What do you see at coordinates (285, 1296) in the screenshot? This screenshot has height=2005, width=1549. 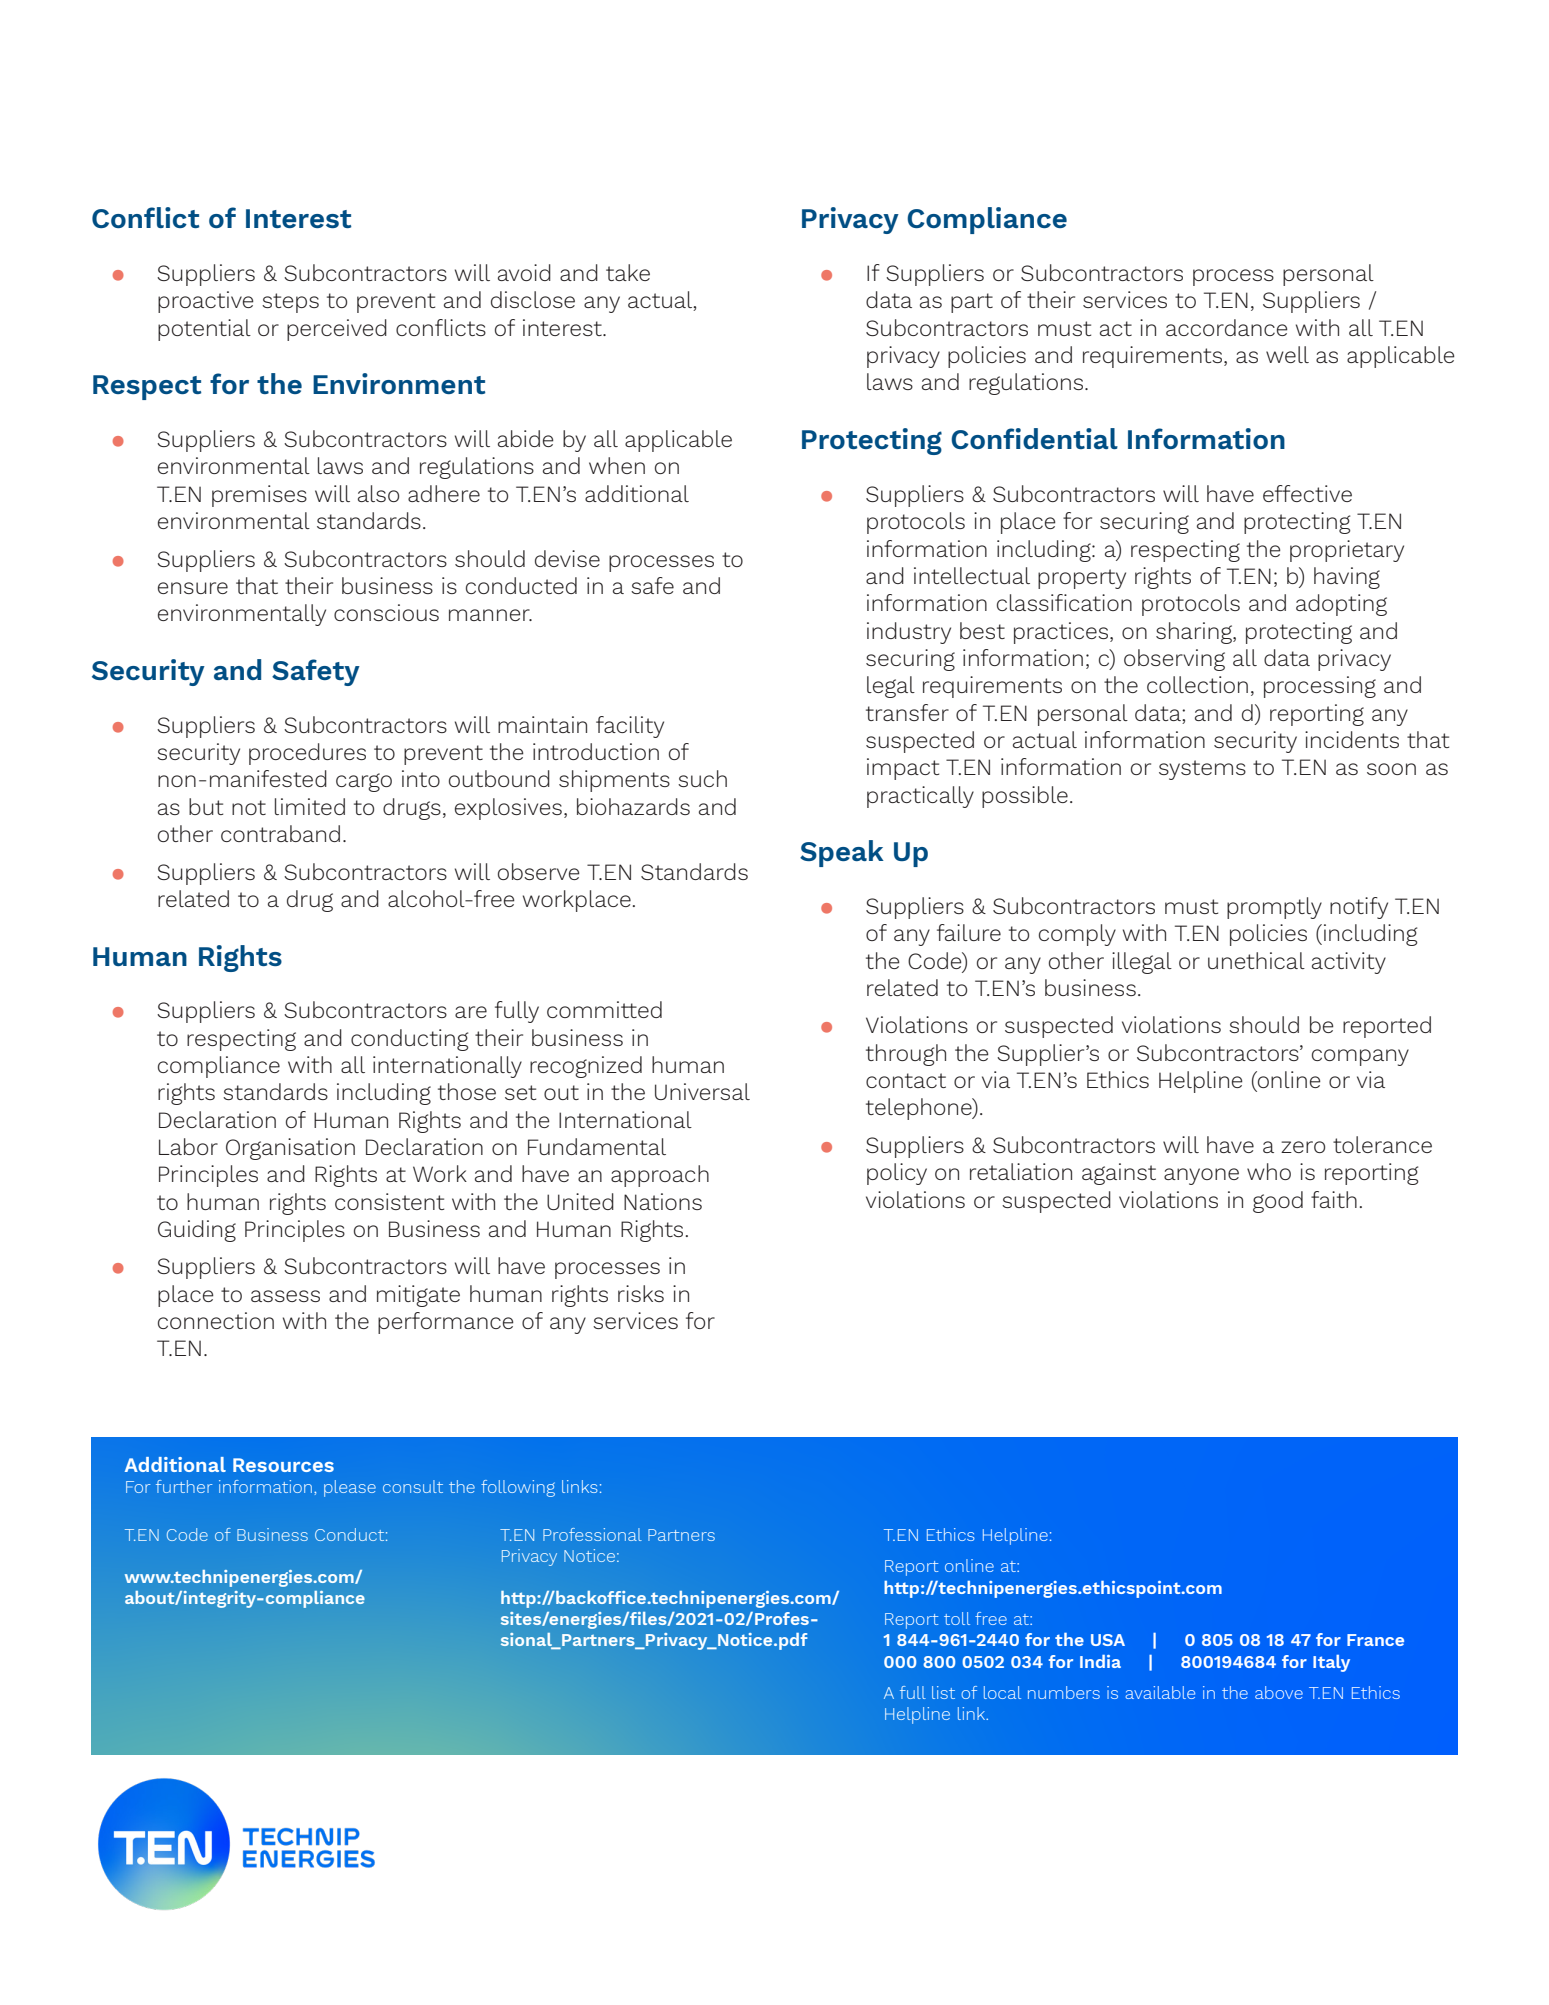 I see `assess` at bounding box center [285, 1296].
